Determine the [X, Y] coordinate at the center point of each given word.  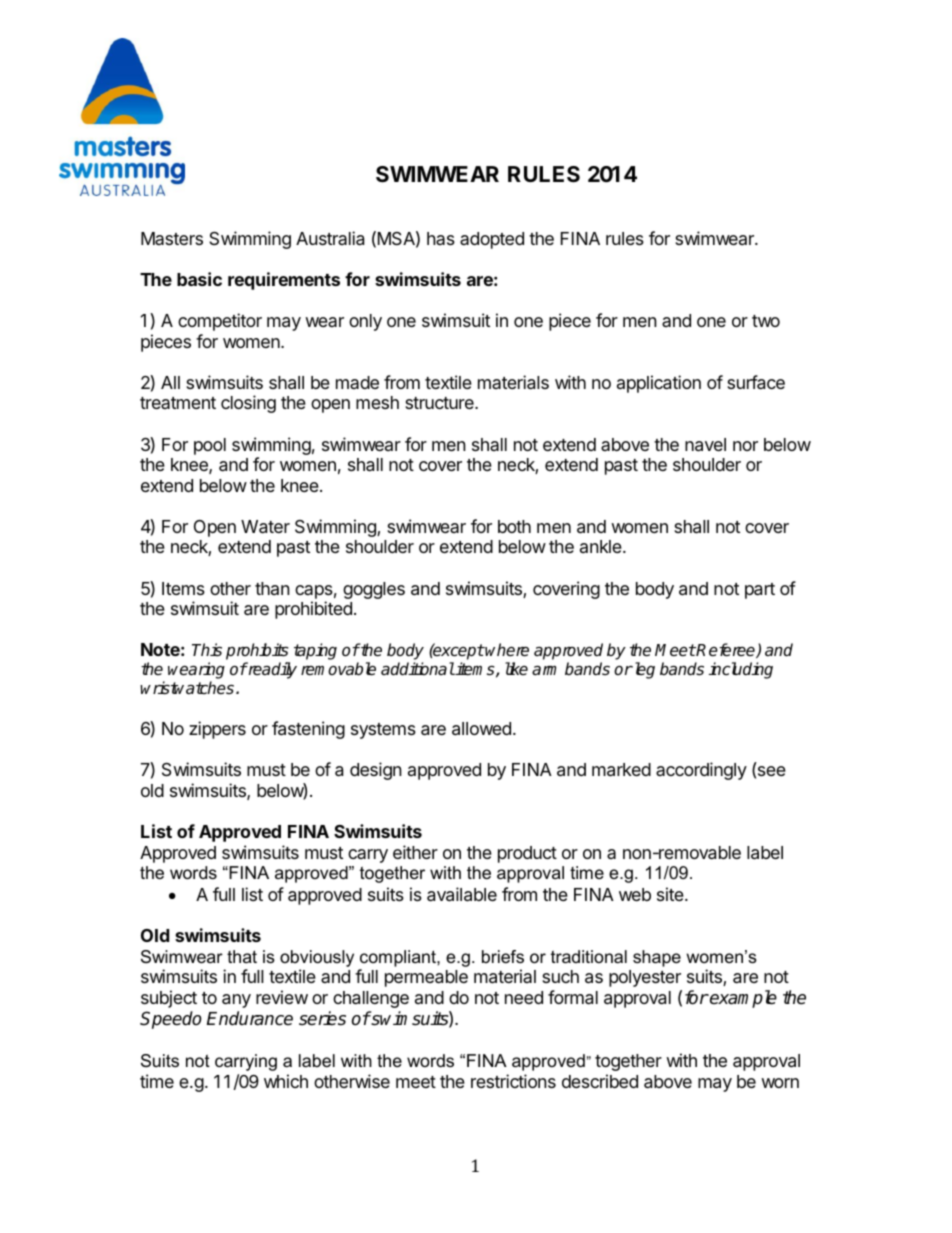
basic [199, 279]
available [462, 894]
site [671, 894]
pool [210, 446]
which [286, 1081]
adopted [492, 240]
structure [440, 403]
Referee [726, 650]
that [242, 956]
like [516, 668]
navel [705, 445]
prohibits [258, 653]
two [766, 321]
